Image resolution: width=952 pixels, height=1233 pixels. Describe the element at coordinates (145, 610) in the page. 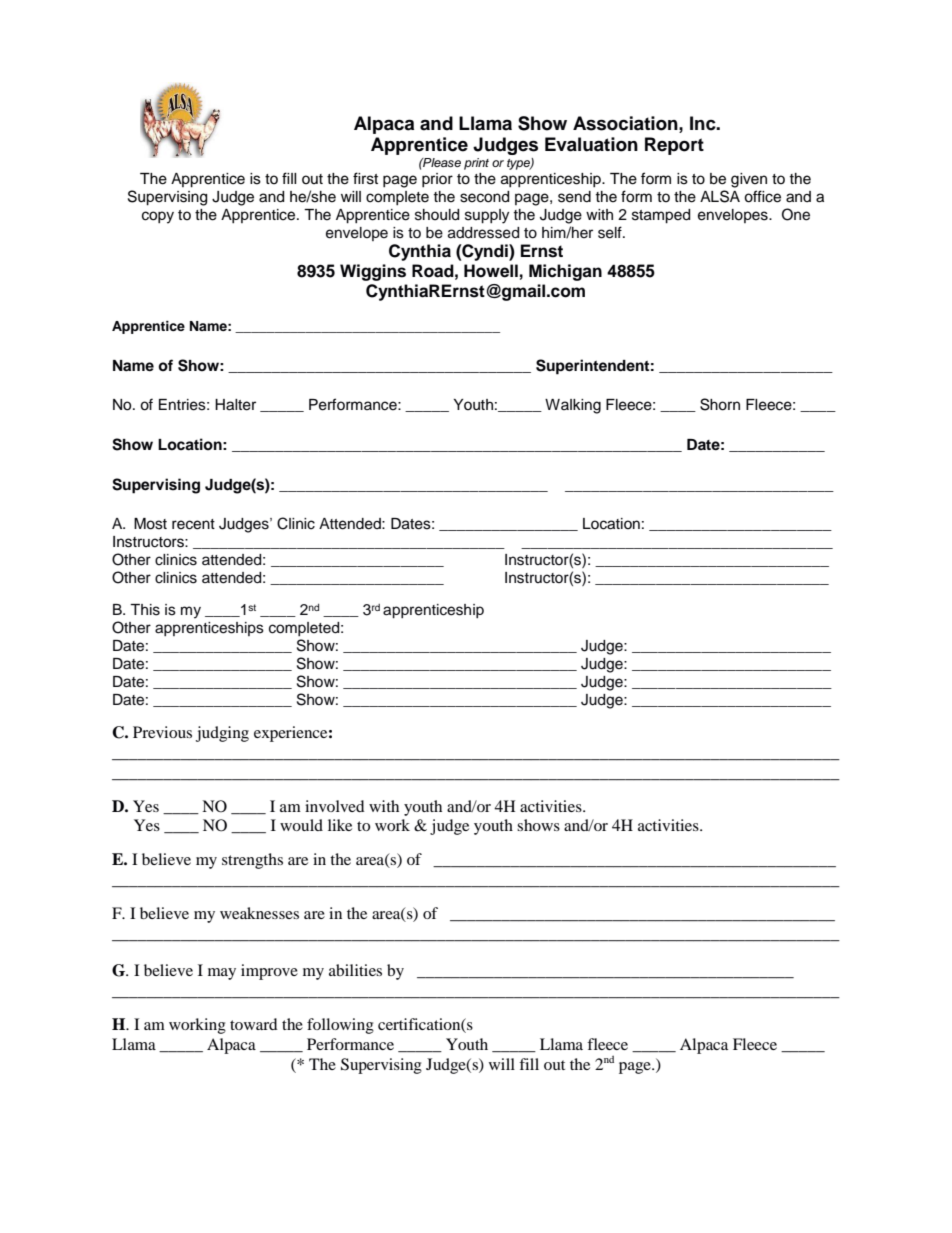

I see `This` at that location.
